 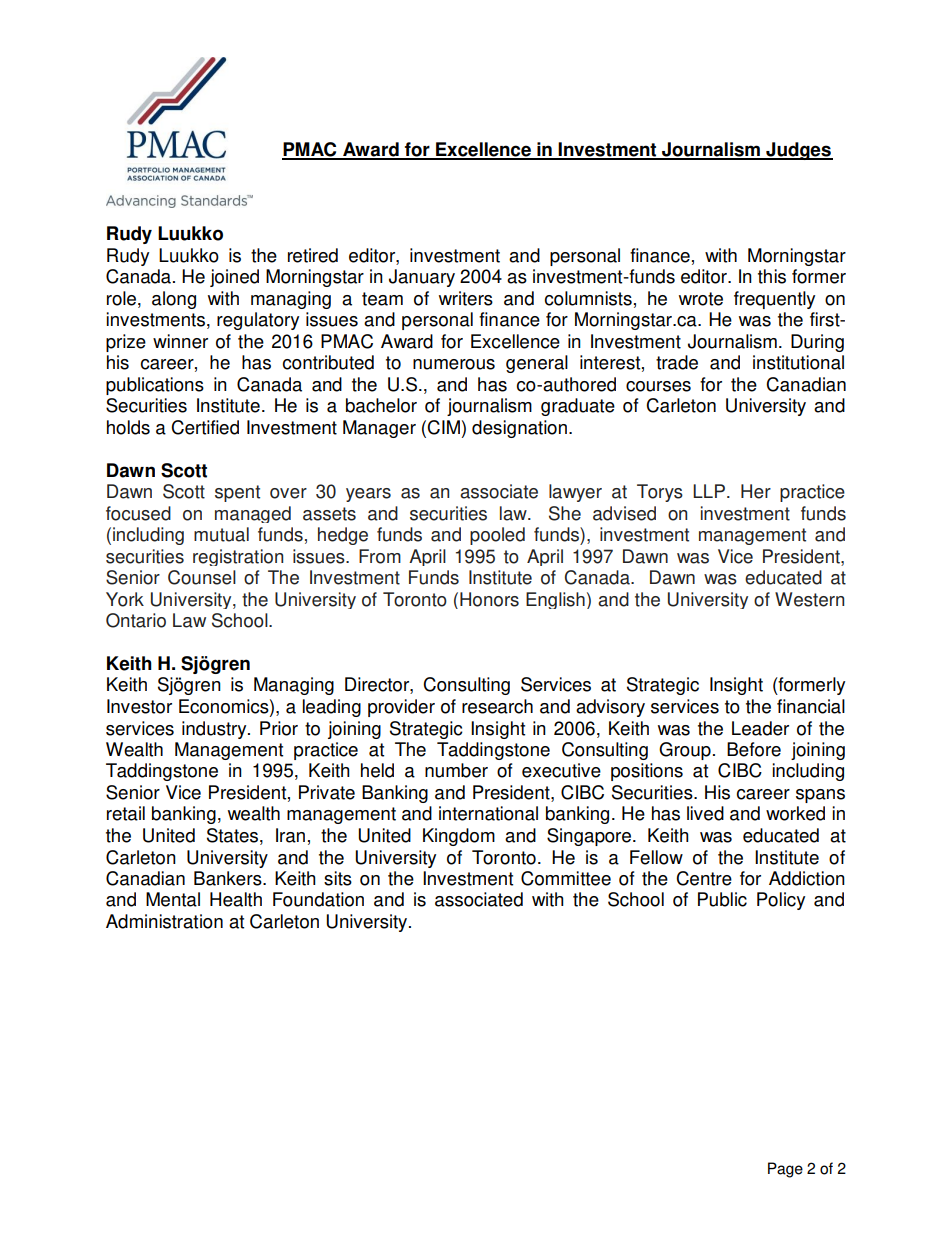 I want to click on international, so click(x=488, y=813).
